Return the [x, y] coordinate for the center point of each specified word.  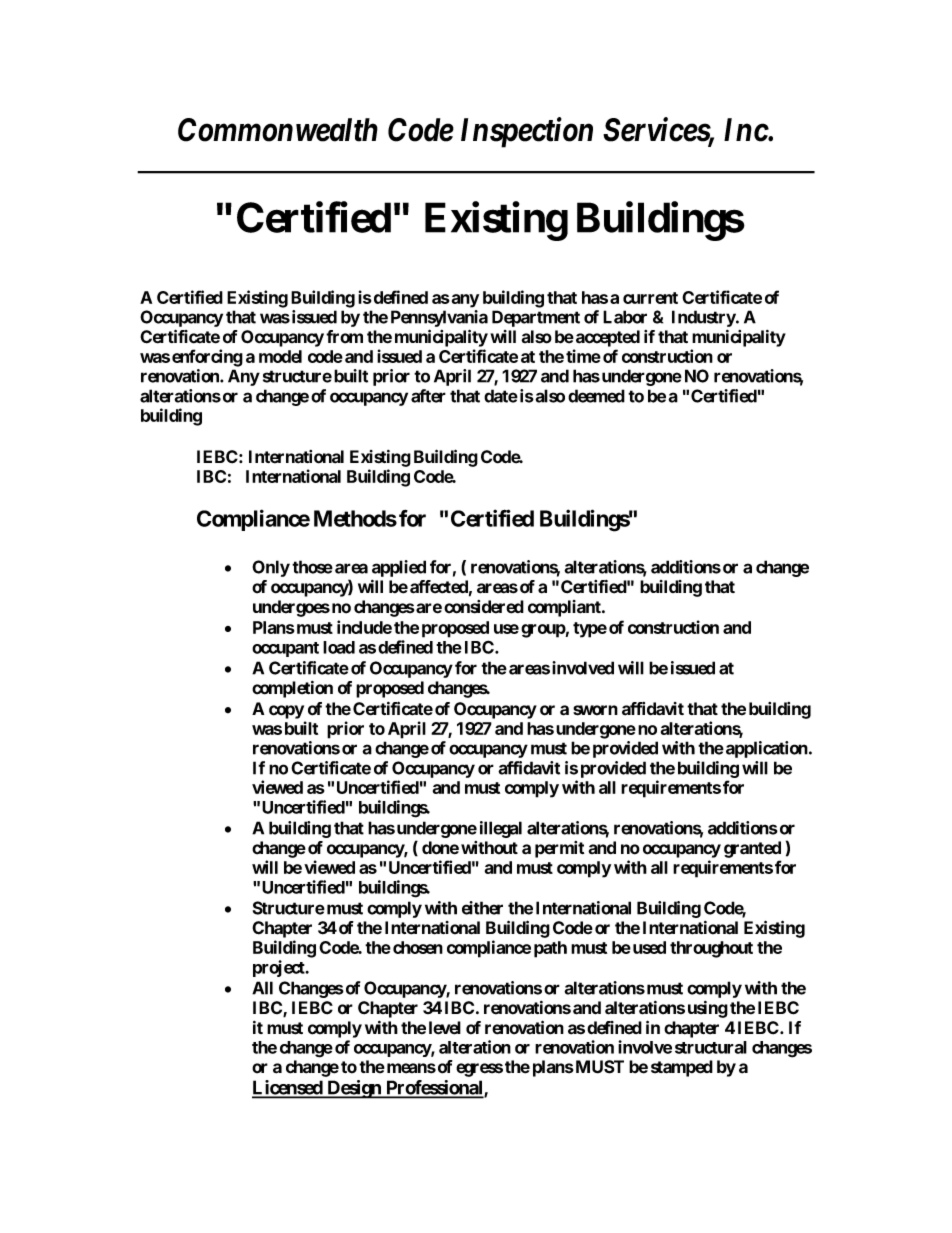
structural [711, 1047]
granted [752, 849]
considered [484, 607]
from [344, 337]
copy [286, 712]
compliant [565, 608]
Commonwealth [278, 130]
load [339, 647]
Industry [704, 318]
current [650, 298]
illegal [501, 829]
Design [354, 1089]
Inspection [527, 132]
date [501, 396]
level [445, 1028]
